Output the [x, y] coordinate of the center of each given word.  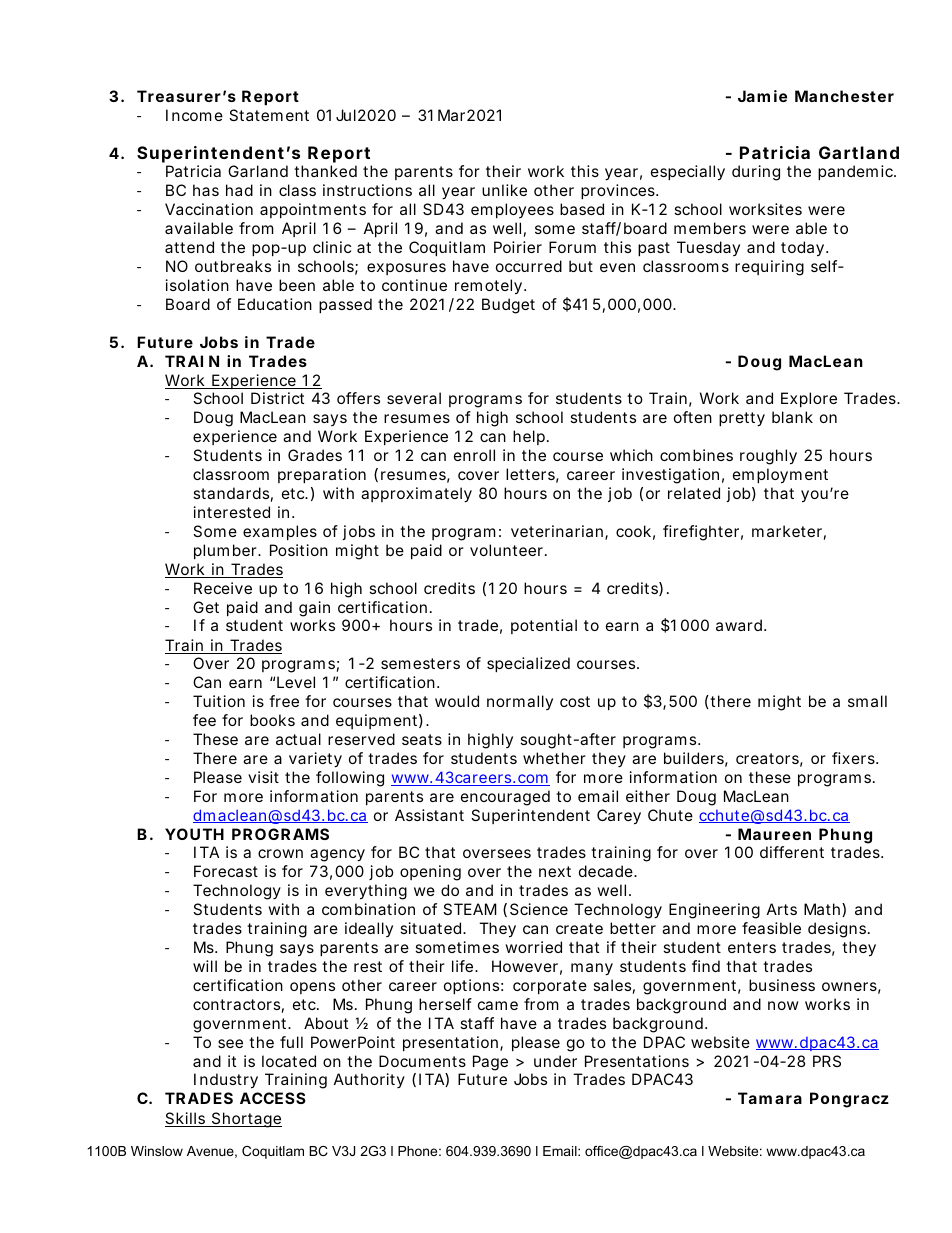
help [529, 437]
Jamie [762, 96]
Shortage [245, 1120]
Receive [223, 588]
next [555, 871]
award [739, 625]
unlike [504, 190]
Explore [809, 399]
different [792, 852]
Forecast [226, 871]
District [277, 398]
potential [544, 626]
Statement [269, 115]
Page [490, 1063]
